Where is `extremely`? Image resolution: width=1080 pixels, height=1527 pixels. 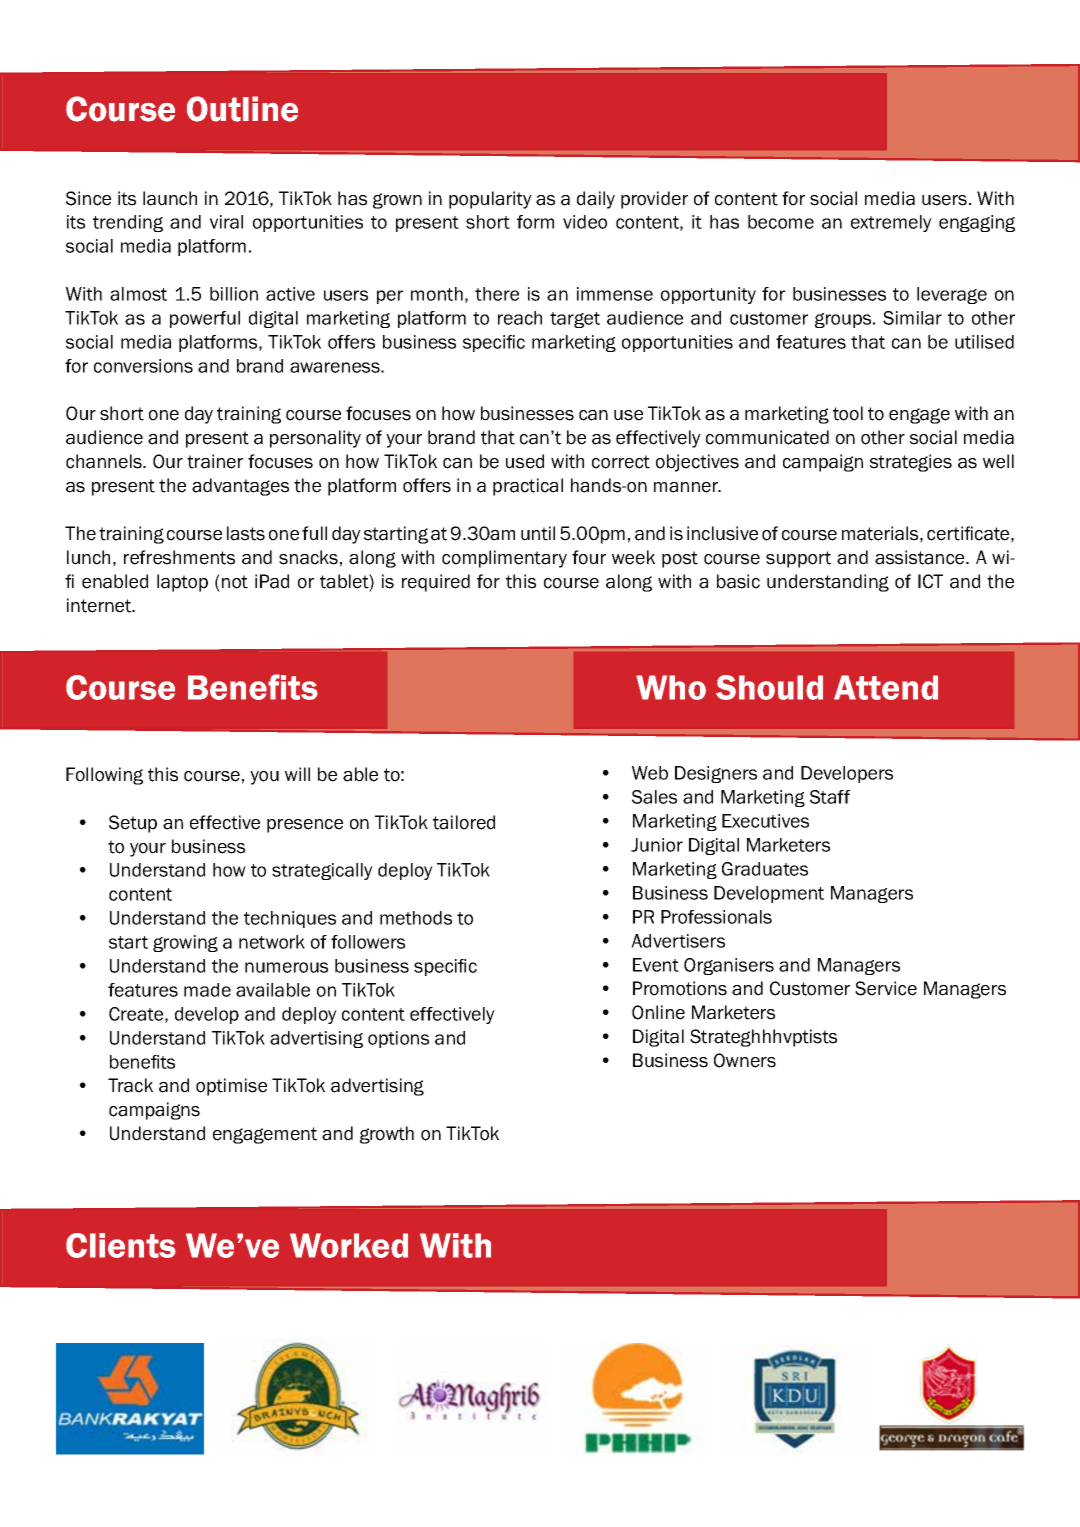
extremely is located at coordinates (891, 223).
